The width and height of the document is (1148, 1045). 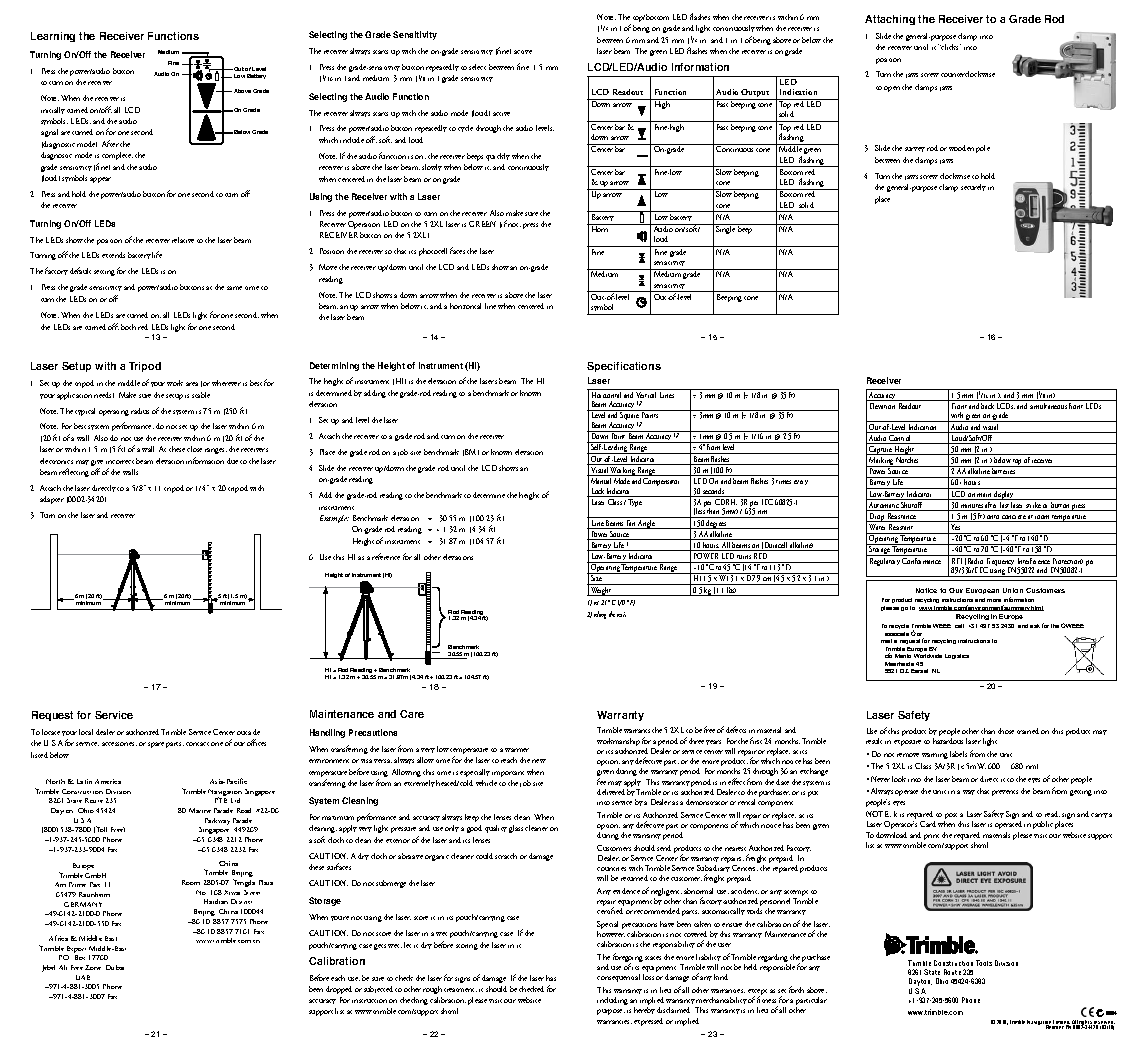 I want to click on Logistics, so click(x=957, y=656).
